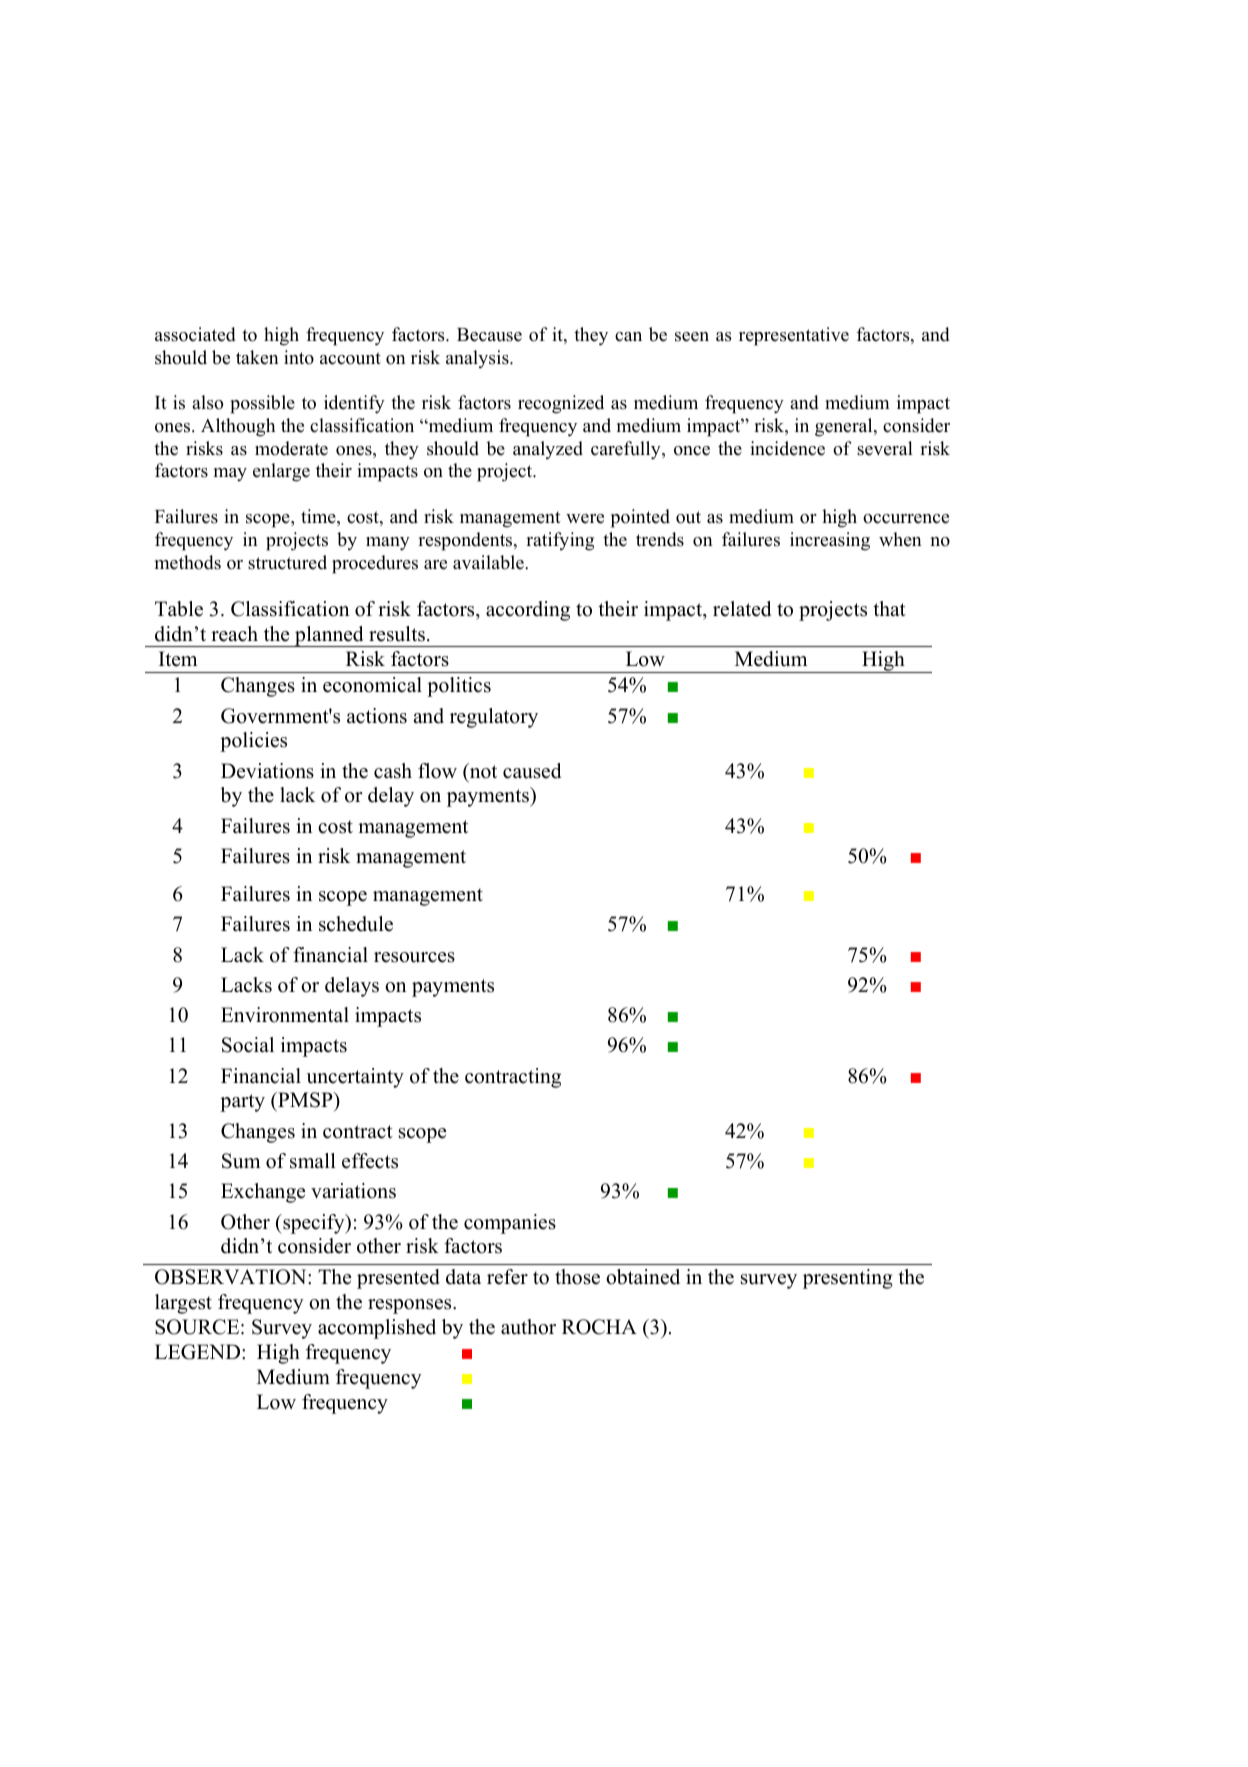  I want to click on taken, so click(257, 357).
